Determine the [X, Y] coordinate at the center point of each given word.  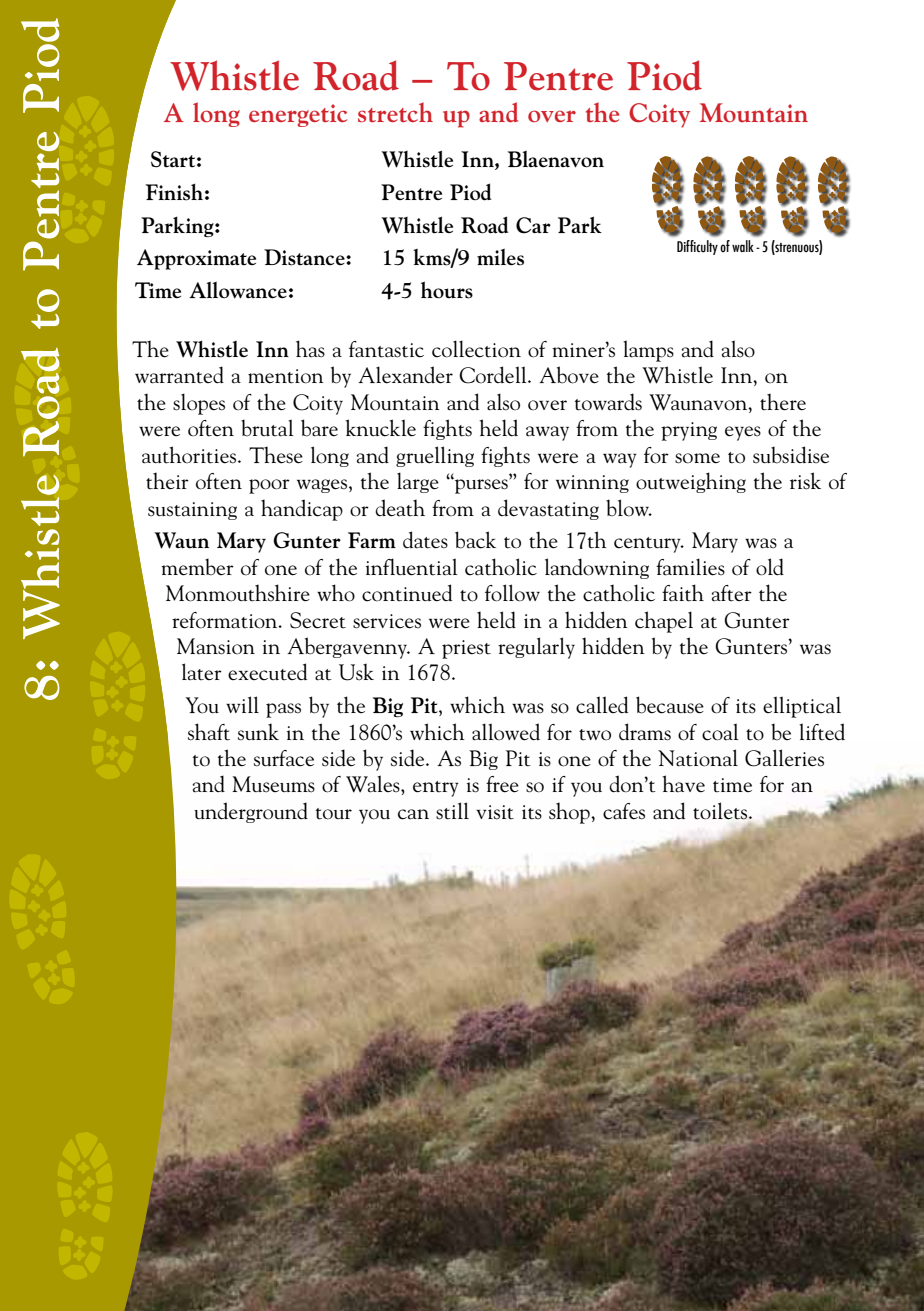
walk [743, 246]
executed [267, 672]
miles [500, 257]
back [475, 540]
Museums [273, 784]
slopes [199, 404]
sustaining [192, 511]
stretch [395, 112]
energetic [298, 115]
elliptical [802, 707]
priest [466, 649]
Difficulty [697, 247]
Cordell [494, 375]
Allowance [238, 290]
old [770, 567]
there [783, 402]
